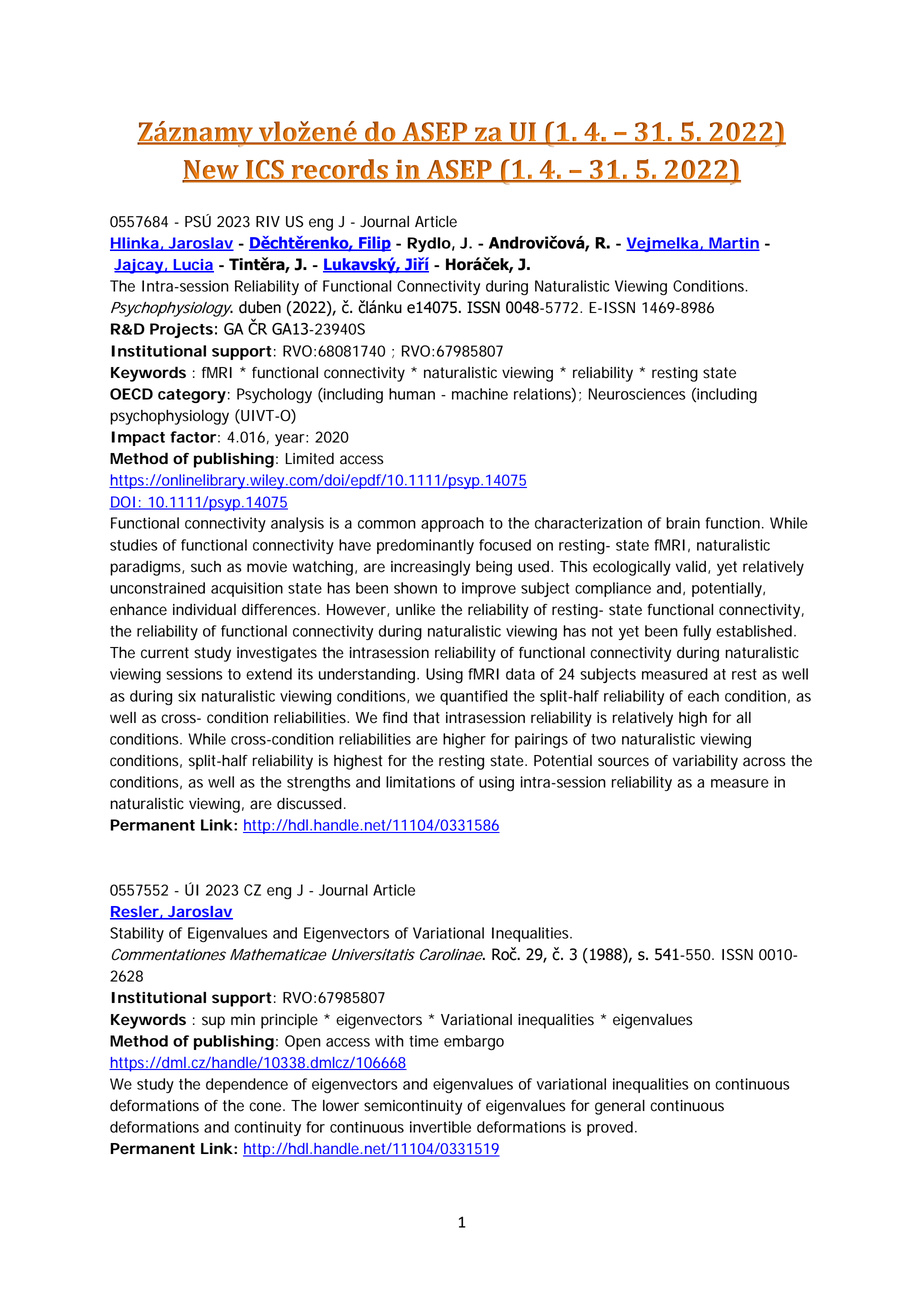 This screenshot has height=1308, width=924. Describe the element at coordinates (452, 524) in the screenshot. I see `approach` at that location.
